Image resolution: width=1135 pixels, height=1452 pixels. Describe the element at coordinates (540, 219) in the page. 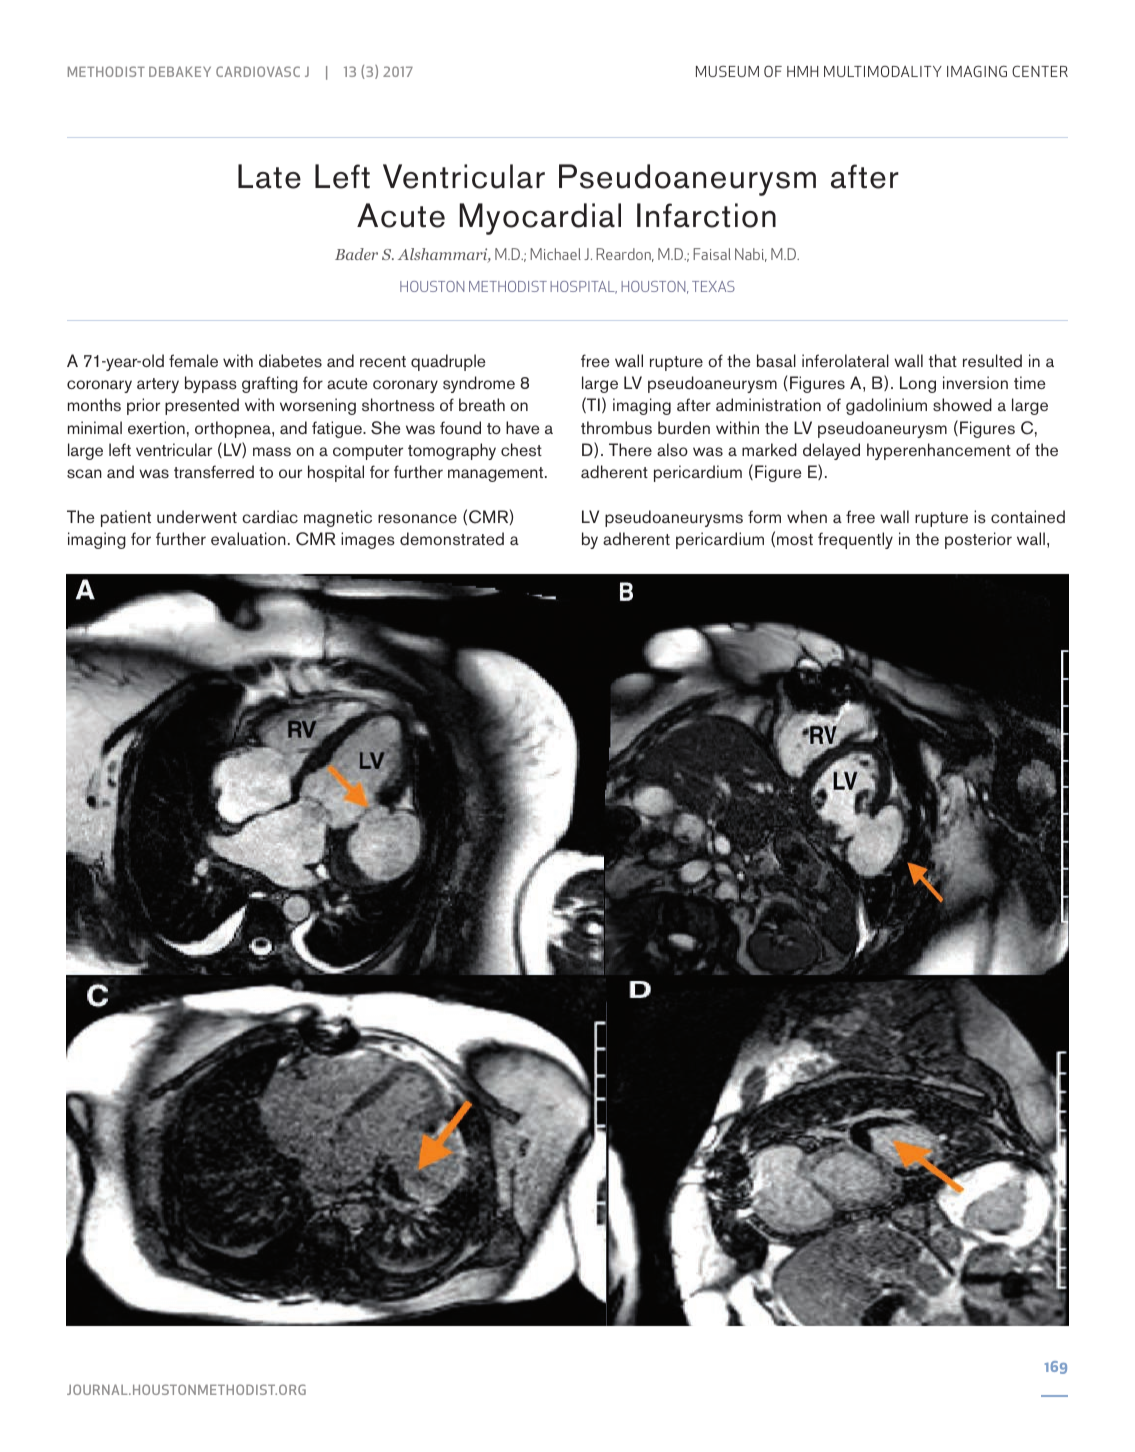

I see `Myocardial` at that location.
